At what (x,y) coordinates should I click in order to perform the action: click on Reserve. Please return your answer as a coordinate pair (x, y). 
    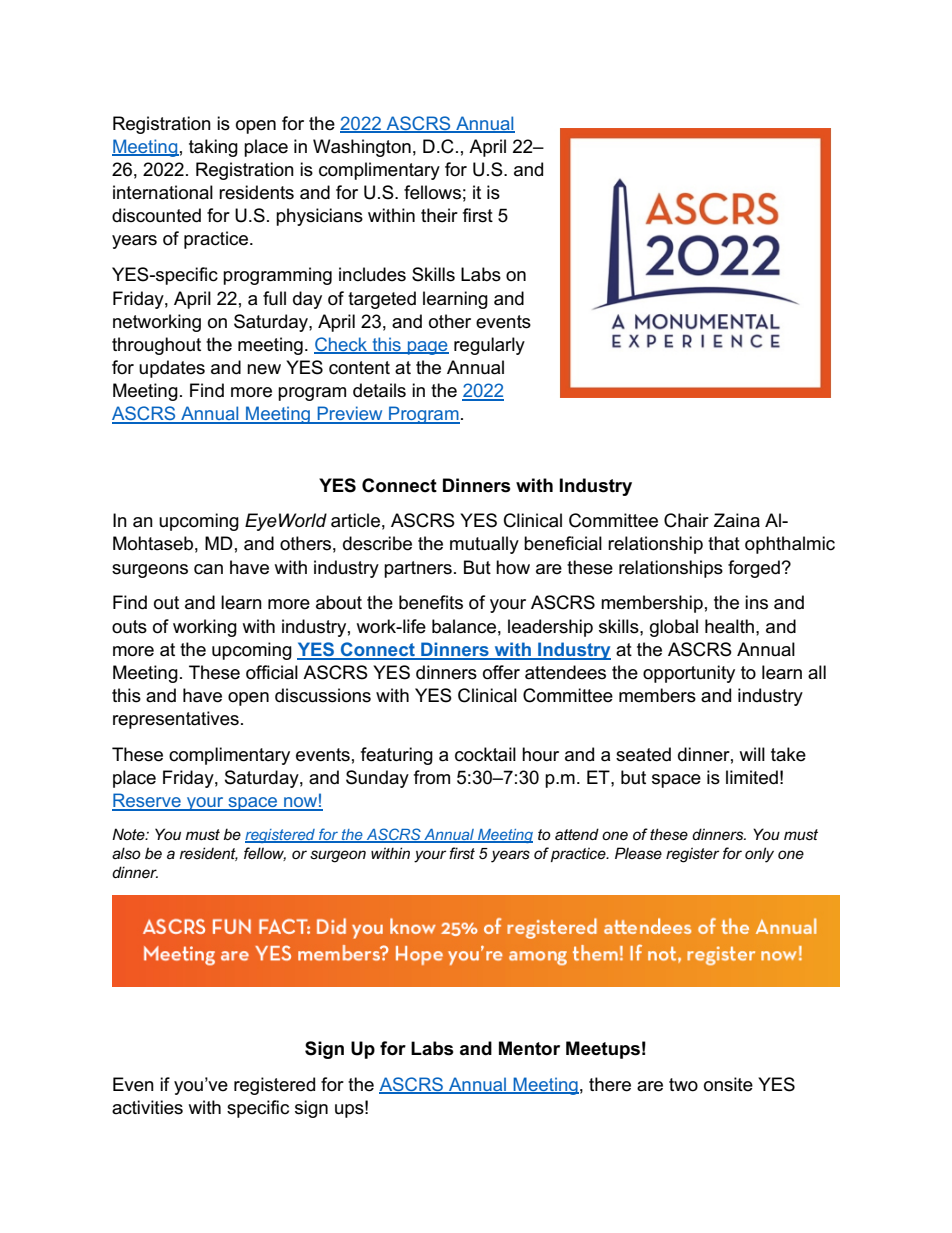
    Looking at the image, I should click on (147, 801).
